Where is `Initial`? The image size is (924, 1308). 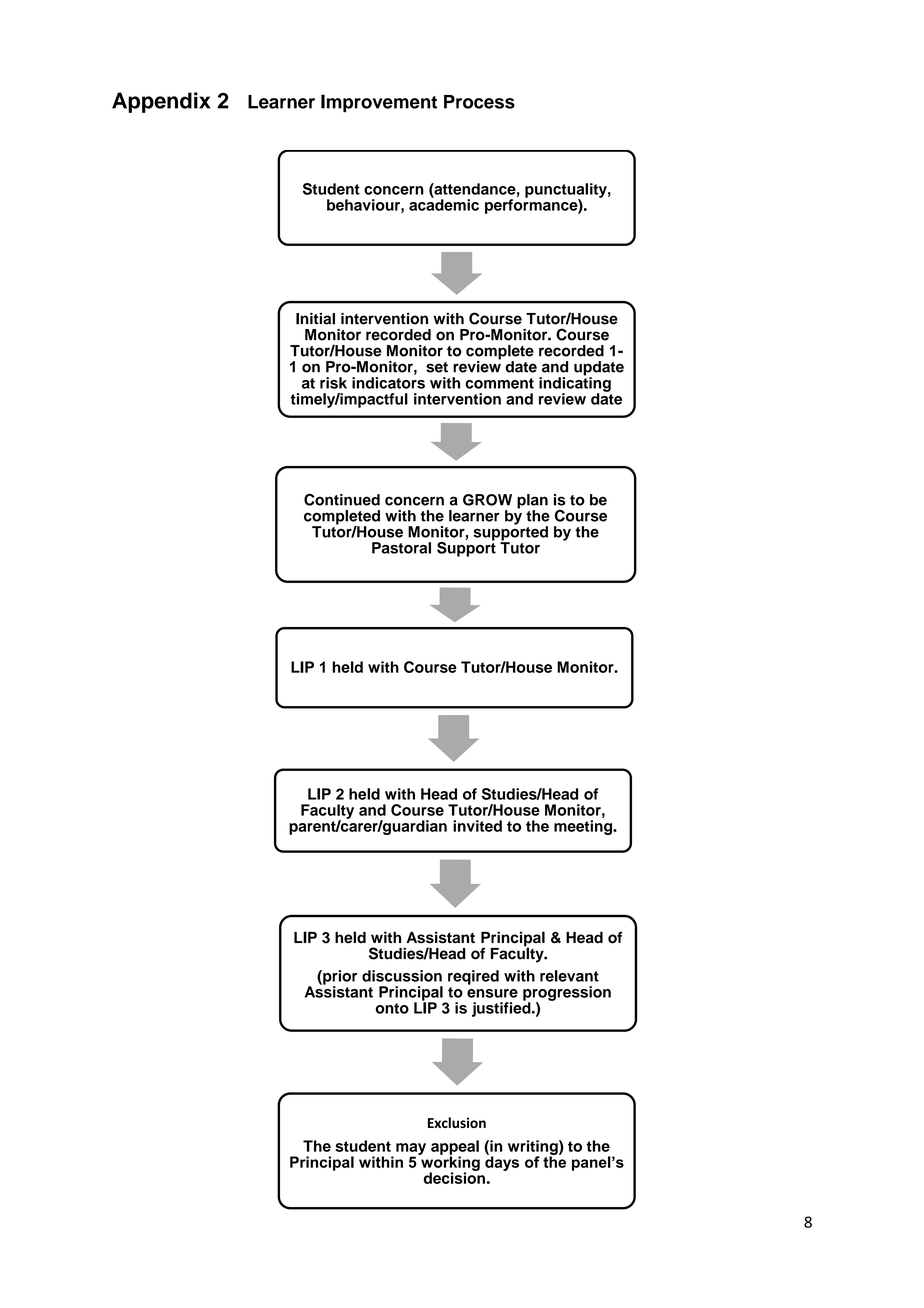
Initial is located at coordinates (315, 319).
